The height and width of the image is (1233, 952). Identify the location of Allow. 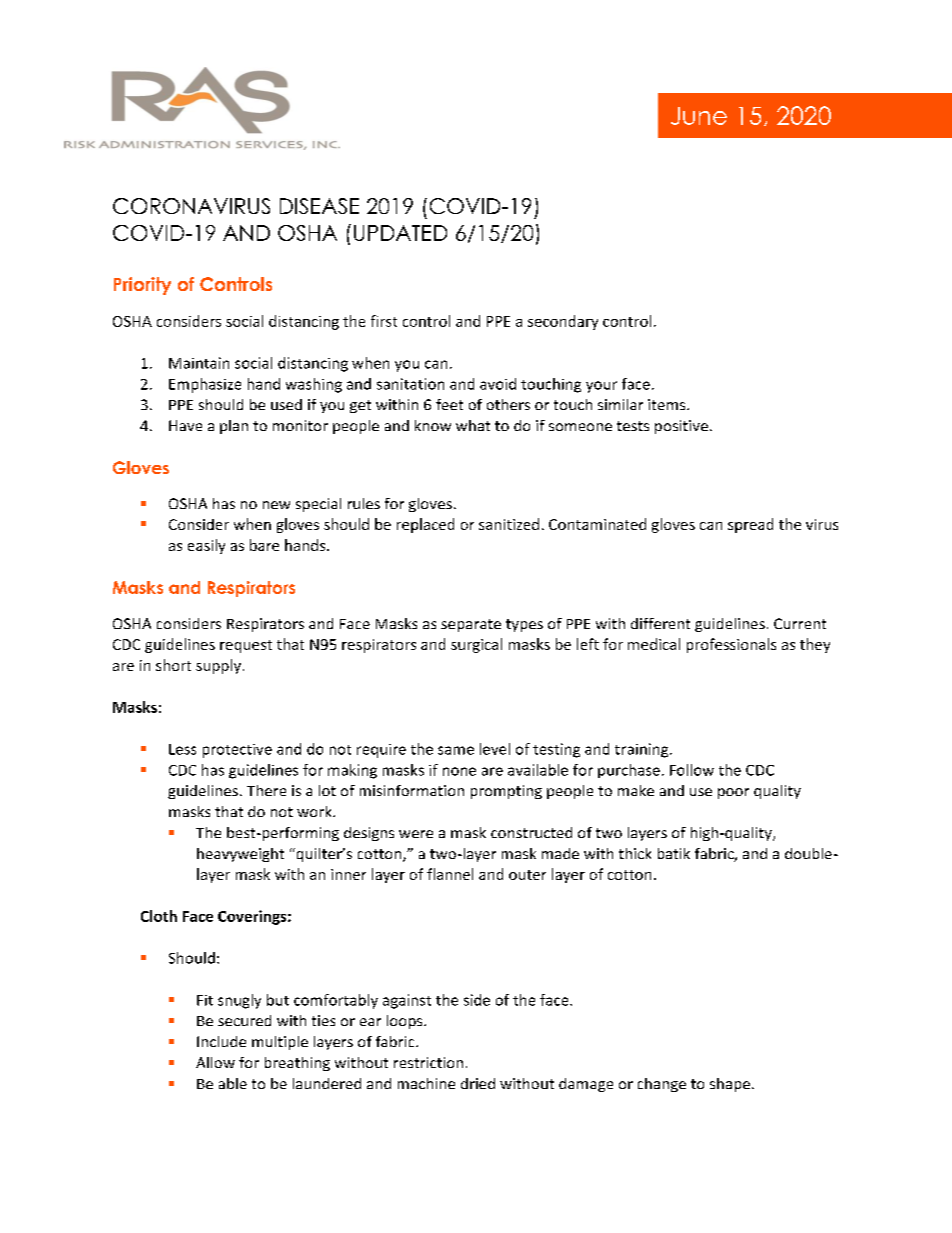
(215, 1062).
